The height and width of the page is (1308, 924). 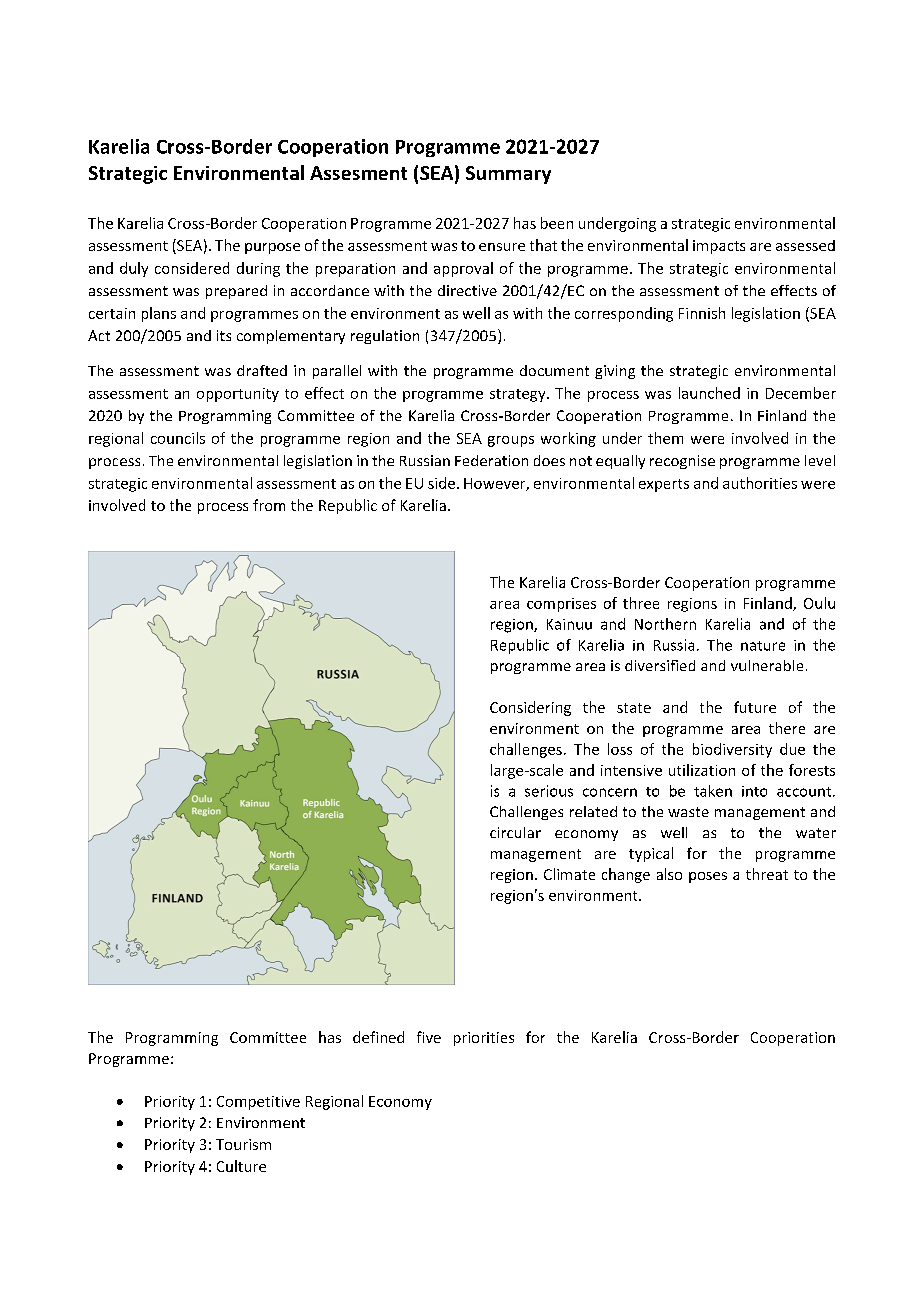 What do you see at coordinates (484, 1039) in the page?
I see `priorities` at bounding box center [484, 1039].
